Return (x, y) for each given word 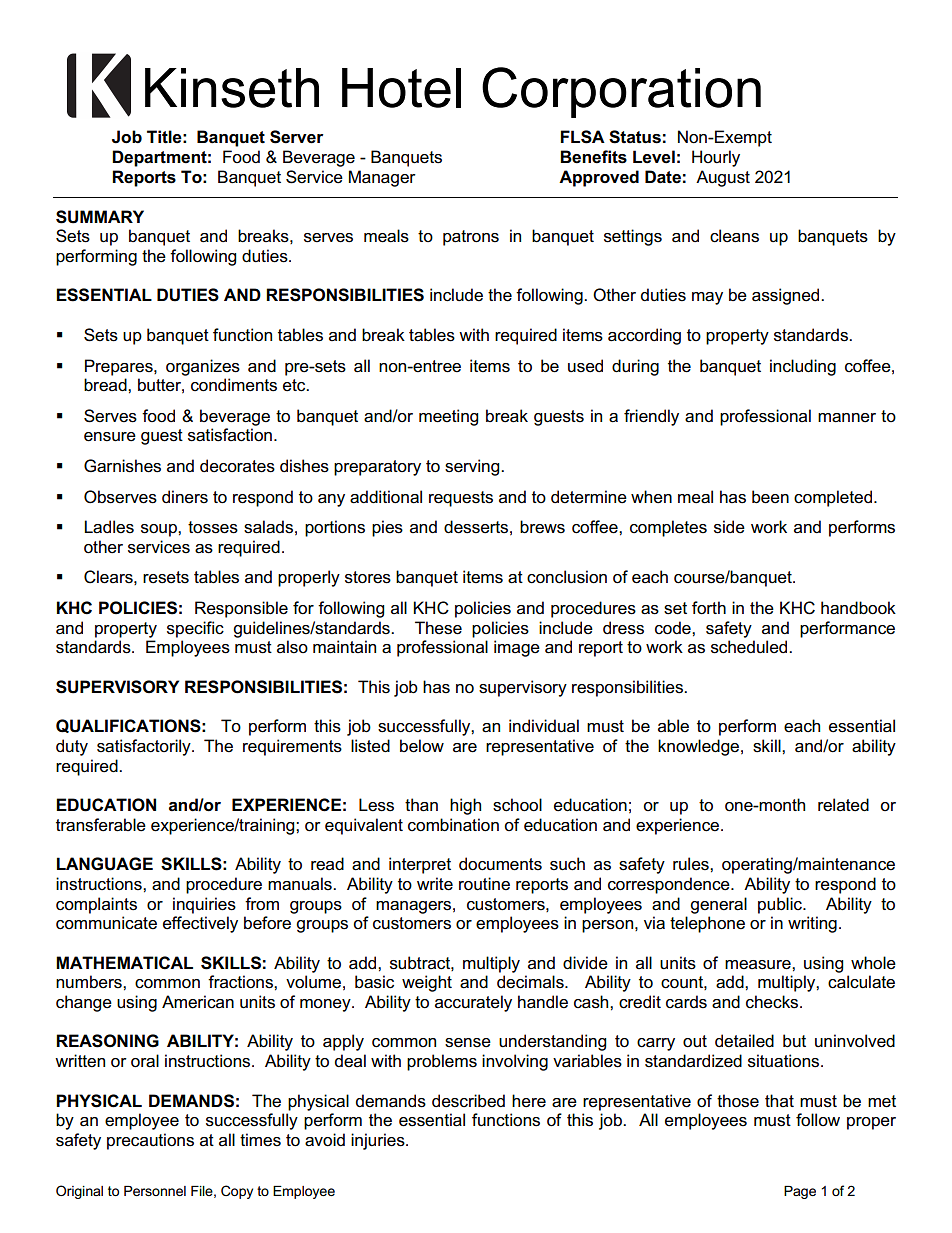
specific (195, 629)
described (468, 1101)
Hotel (401, 88)
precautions (150, 1141)
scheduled (750, 647)
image (517, 648)
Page (800, 1192)
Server (296, 137)
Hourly (716, 158)
